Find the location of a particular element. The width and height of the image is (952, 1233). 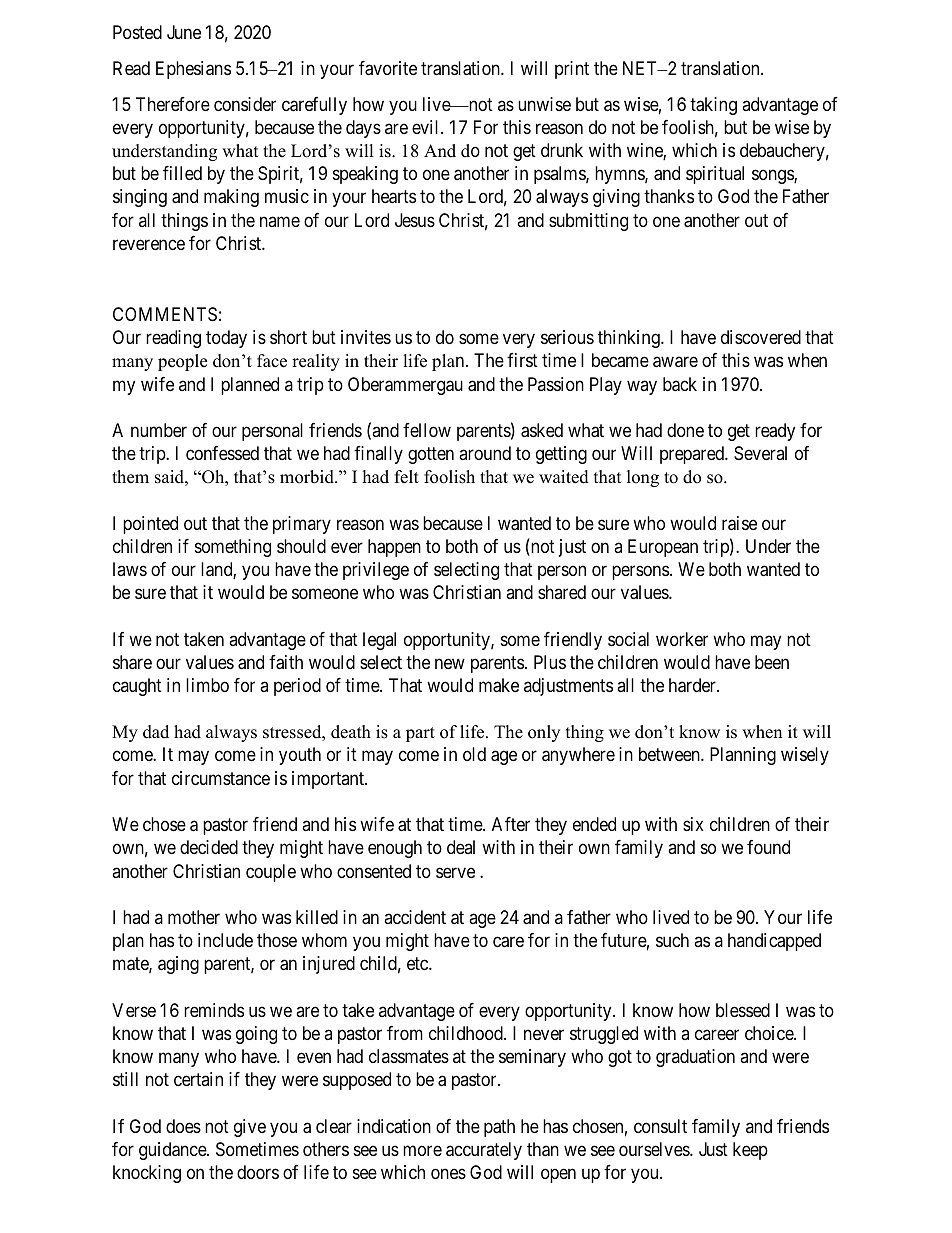

taking is located at coordinates (713, 106).
